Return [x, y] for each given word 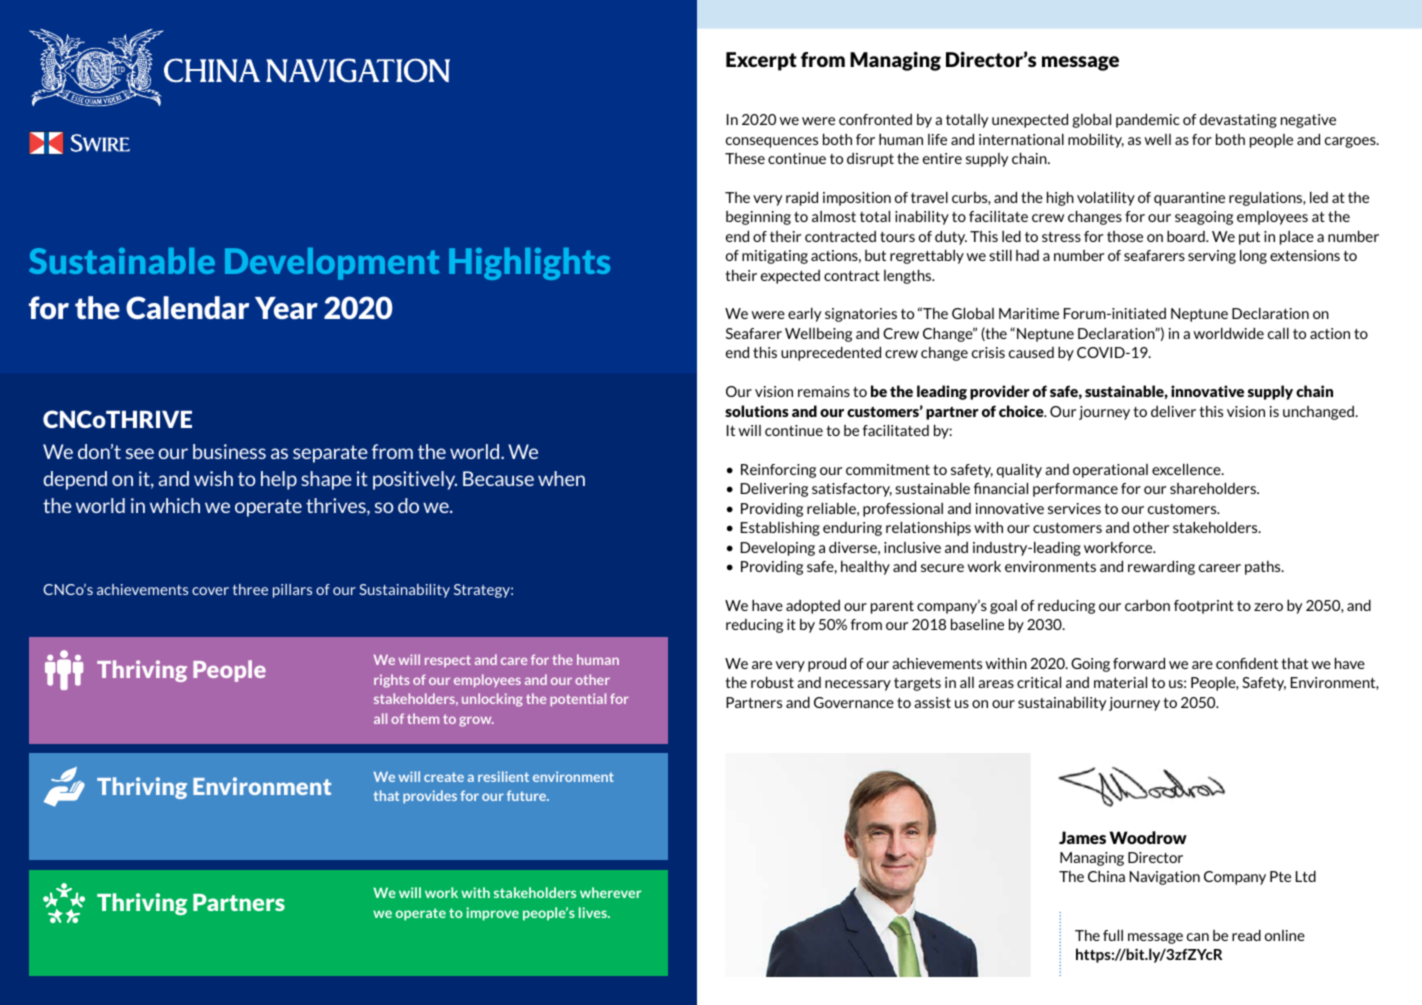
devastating [1238, 121]
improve [492, 914]
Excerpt [761, 61]
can [1198, 937]
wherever [610, 892]
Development [332, 264]
